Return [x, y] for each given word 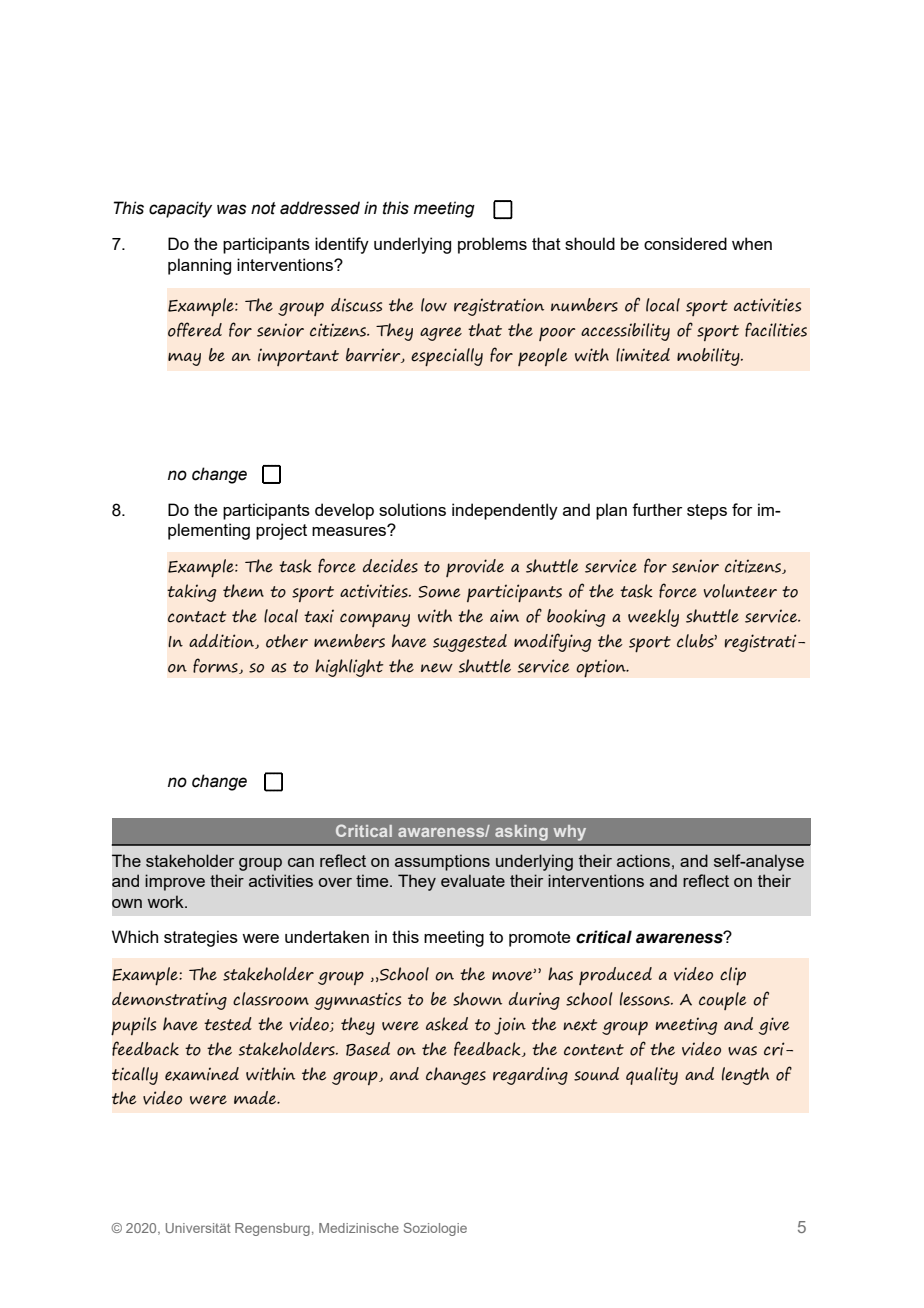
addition [222, 641]
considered [685, 243]
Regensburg [272, 1229]
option [602, 668]
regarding [530, 1076]
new [437, 668]
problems [492, 245]
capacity [180, 209]
